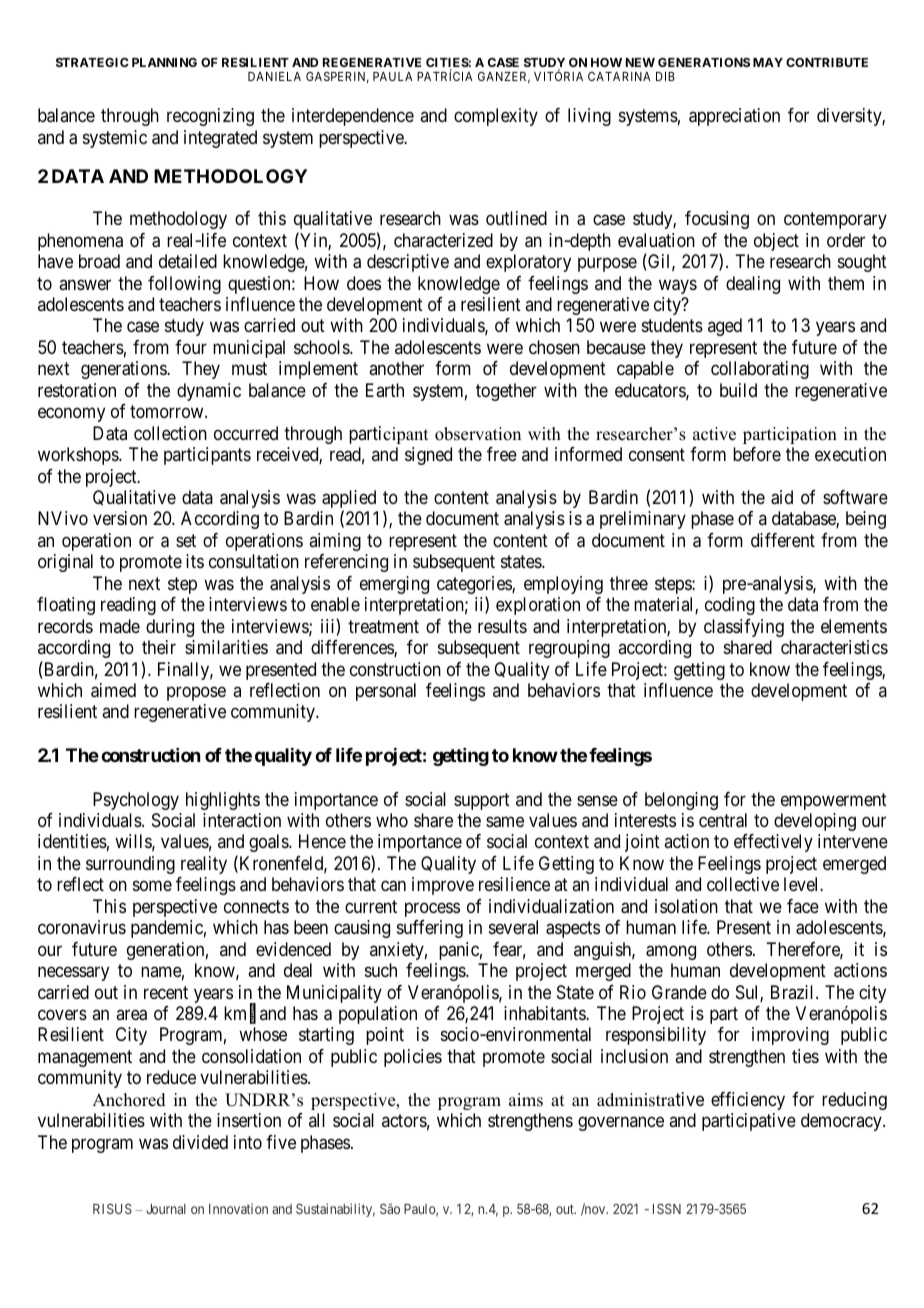  What do you see at coordinates (496, 117) in the page?
I see `complexity` at bounding box center [496, 117].
